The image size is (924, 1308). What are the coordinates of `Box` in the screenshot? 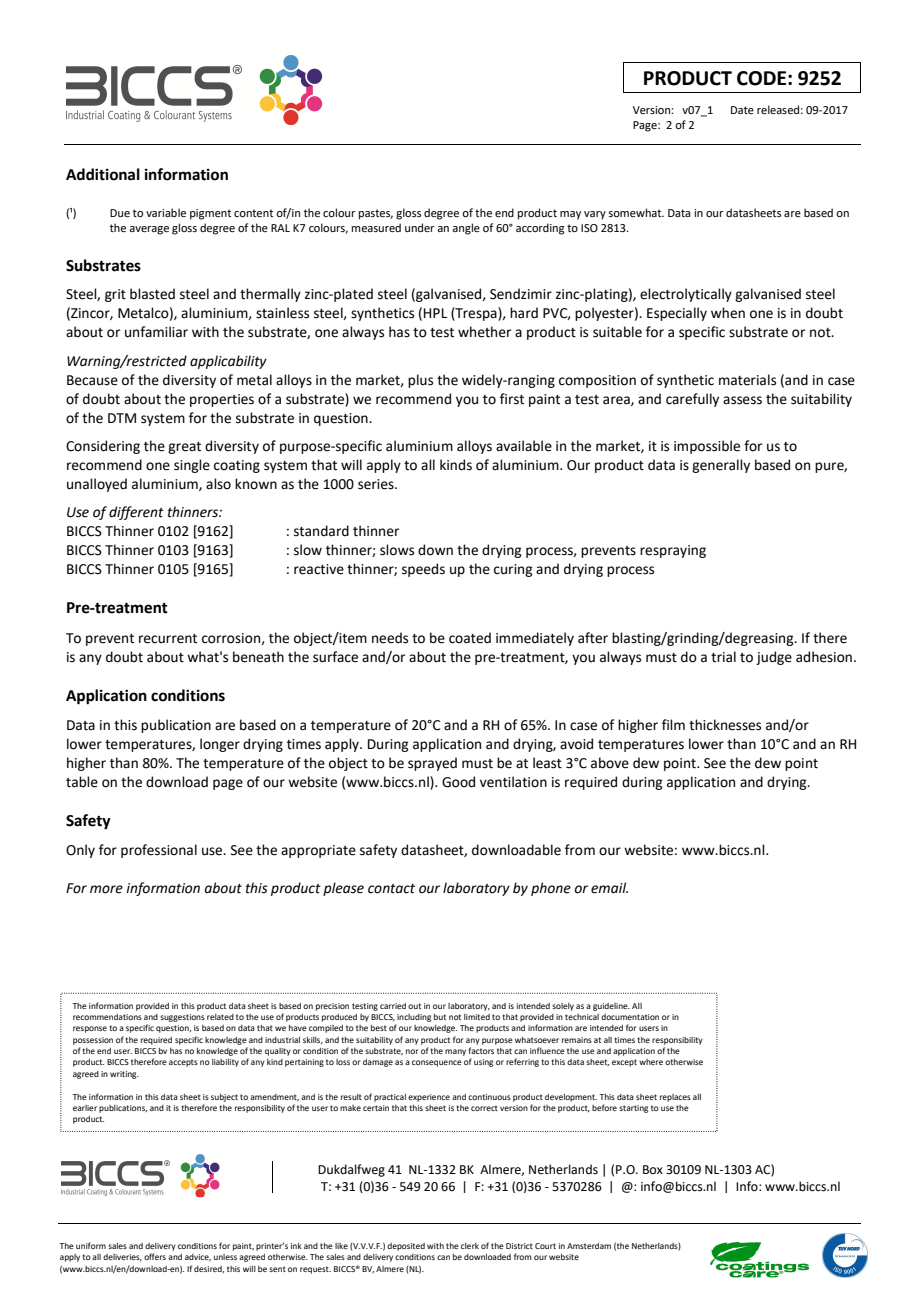 It's located at (653, 1169).
